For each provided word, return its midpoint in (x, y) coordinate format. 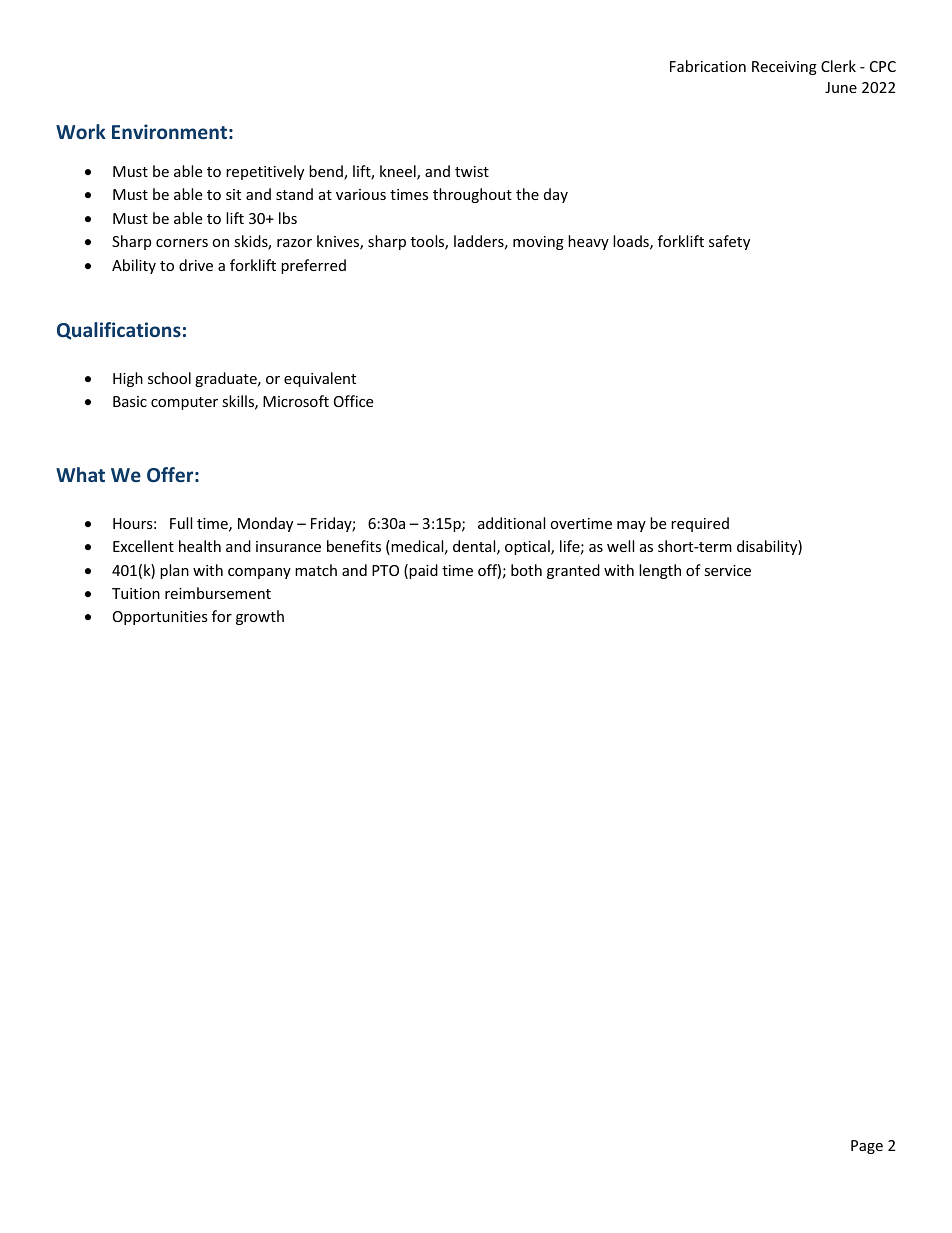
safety (729, 242)
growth (260, 617)
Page (867, 1147)
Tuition (136, 593)
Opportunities (160, 618)
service (727, 570)
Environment (169, 131)
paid (423, 571)
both (526, 570)
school (169, 378)
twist (472, 171)
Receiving (784, 68)
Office (353, 401)
